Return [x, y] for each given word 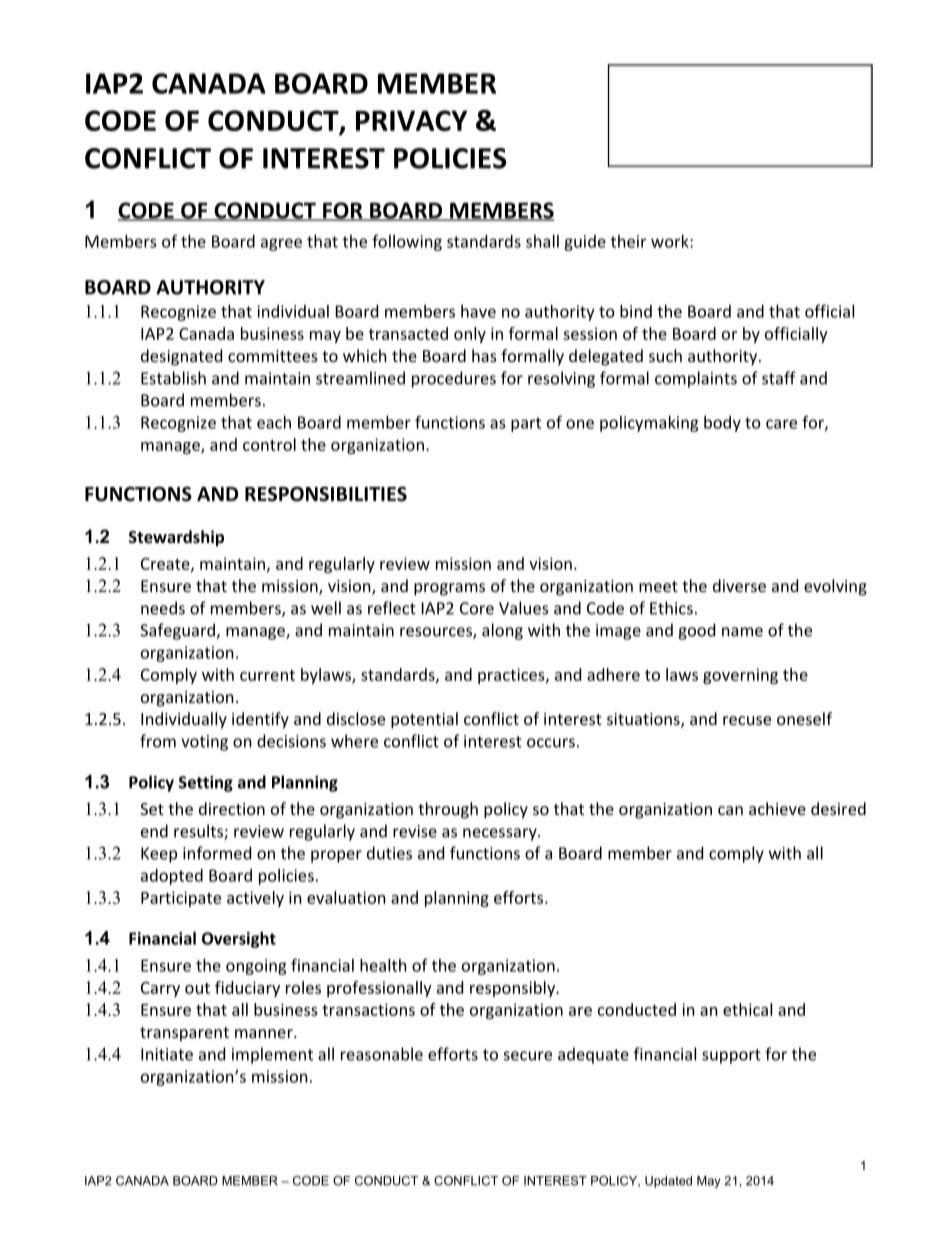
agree [281, 244]
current [267, 675]
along [502, 631]
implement [272, 1055]
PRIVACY [412, 120]
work [671, 241]
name [742, 632]
